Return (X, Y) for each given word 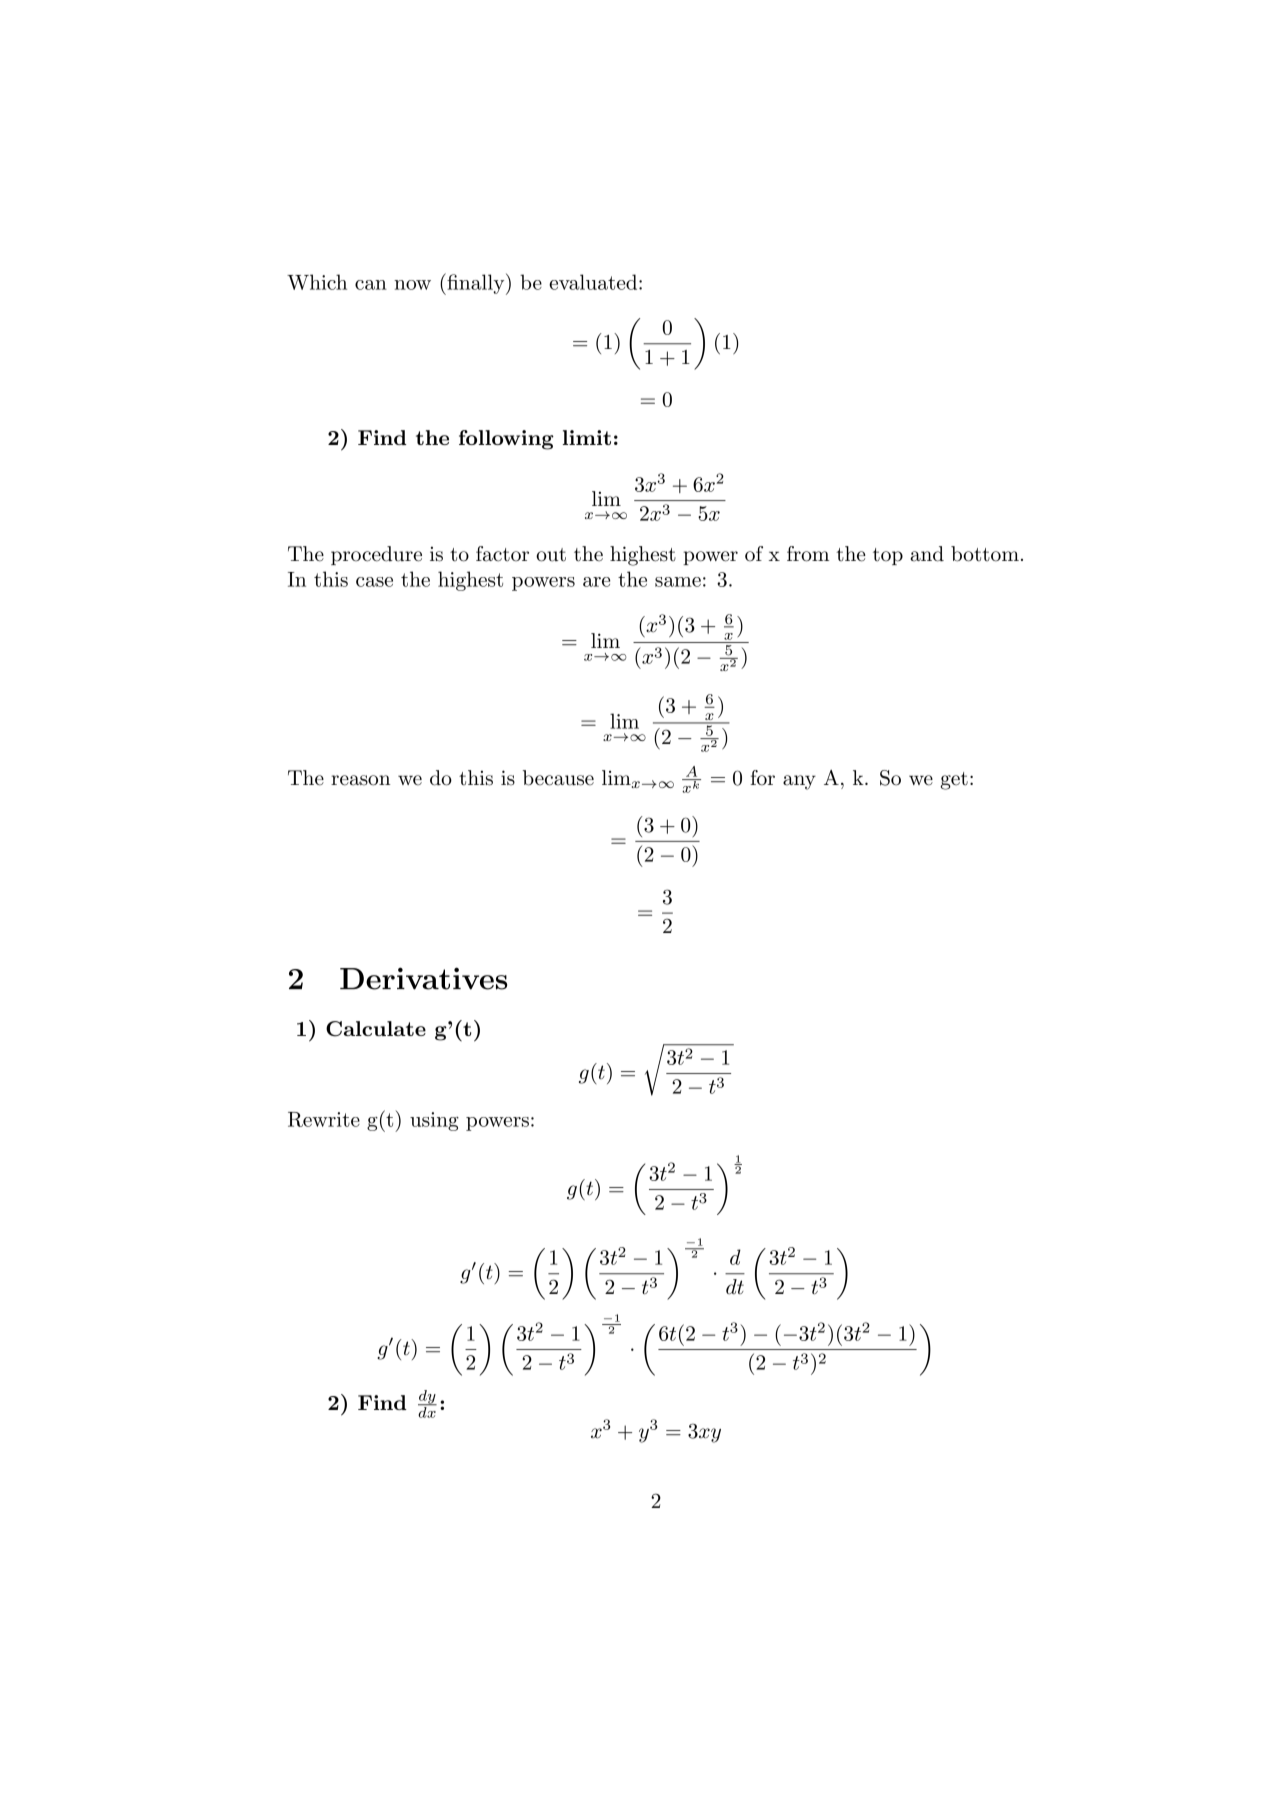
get (954, 781)
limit (587, 437)
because (558, 778)
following (506, 440)
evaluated (594, 282)
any (799, 782)
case (374, 582)
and (927, 554)
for (762, 778)
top (888, 556)
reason (361, 780)
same (678, 582)
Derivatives (423, 978)
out (551, 555)
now (412, 285)
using (434, 1121)
